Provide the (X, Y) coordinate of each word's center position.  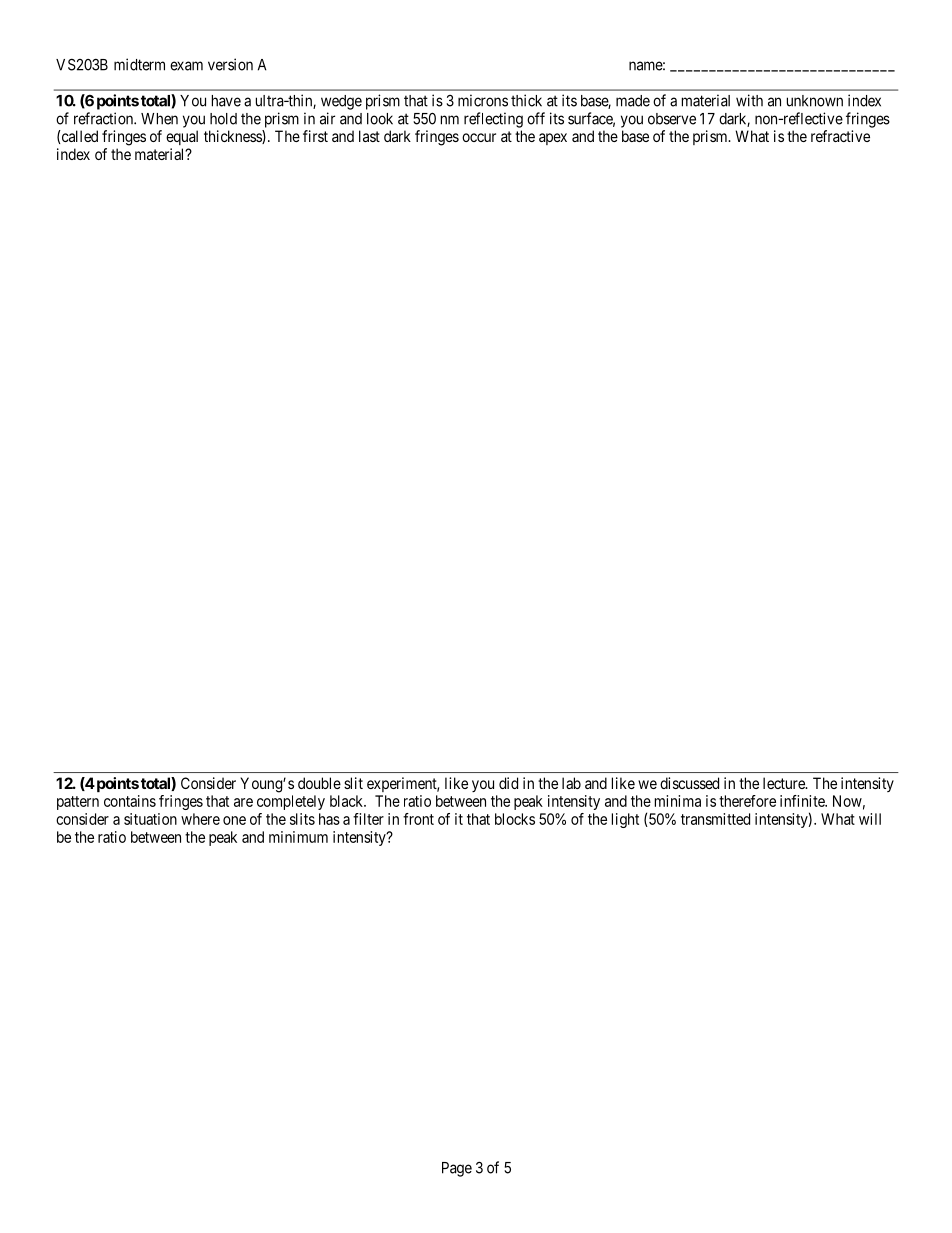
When (159, 119)
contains (130, 801)
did (508, 783)
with (749, 100)
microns (483, 100)
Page (457, 1169)
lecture (785, 783)
